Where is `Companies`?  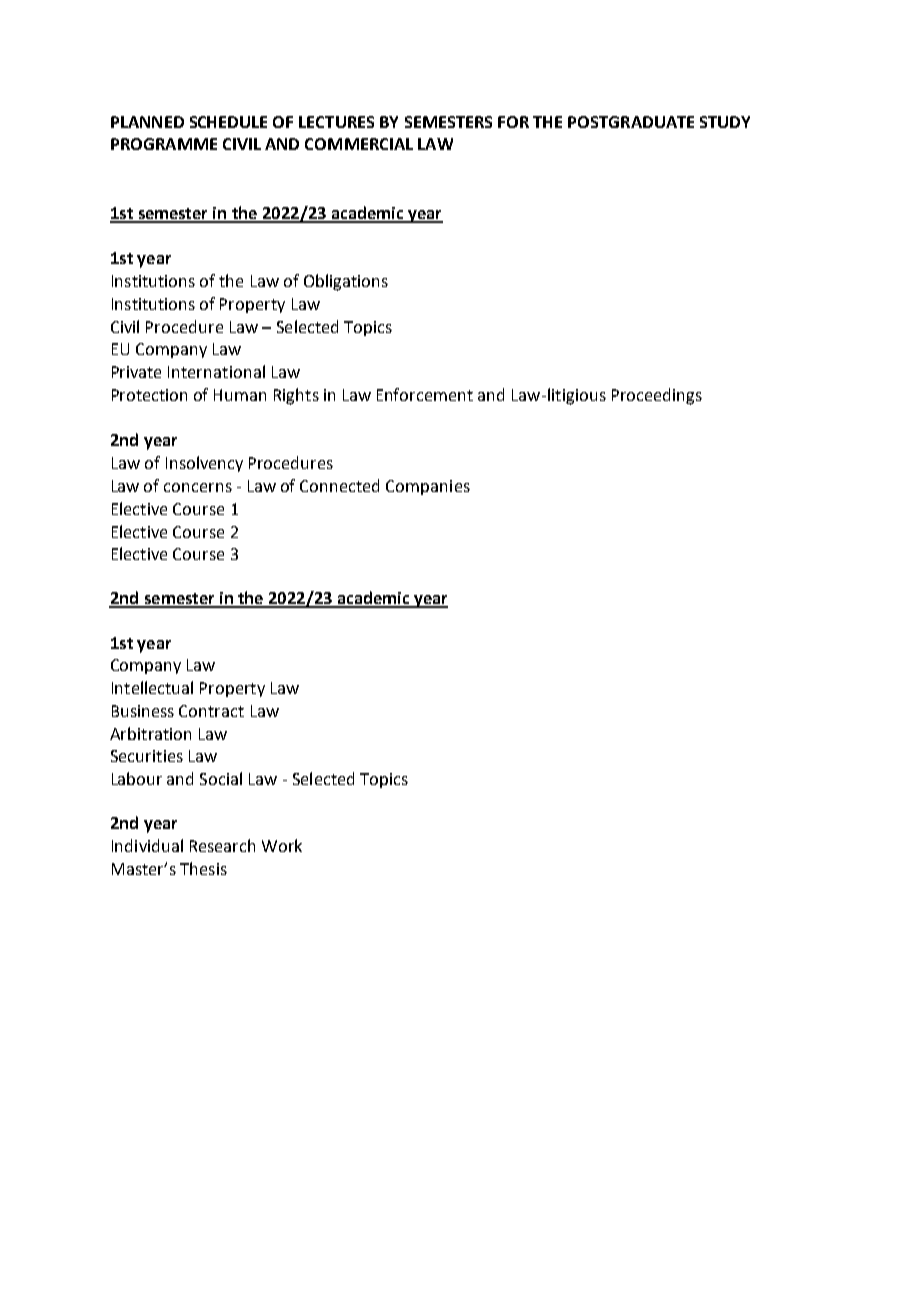 Companies is located at coordinates (428, 487).
